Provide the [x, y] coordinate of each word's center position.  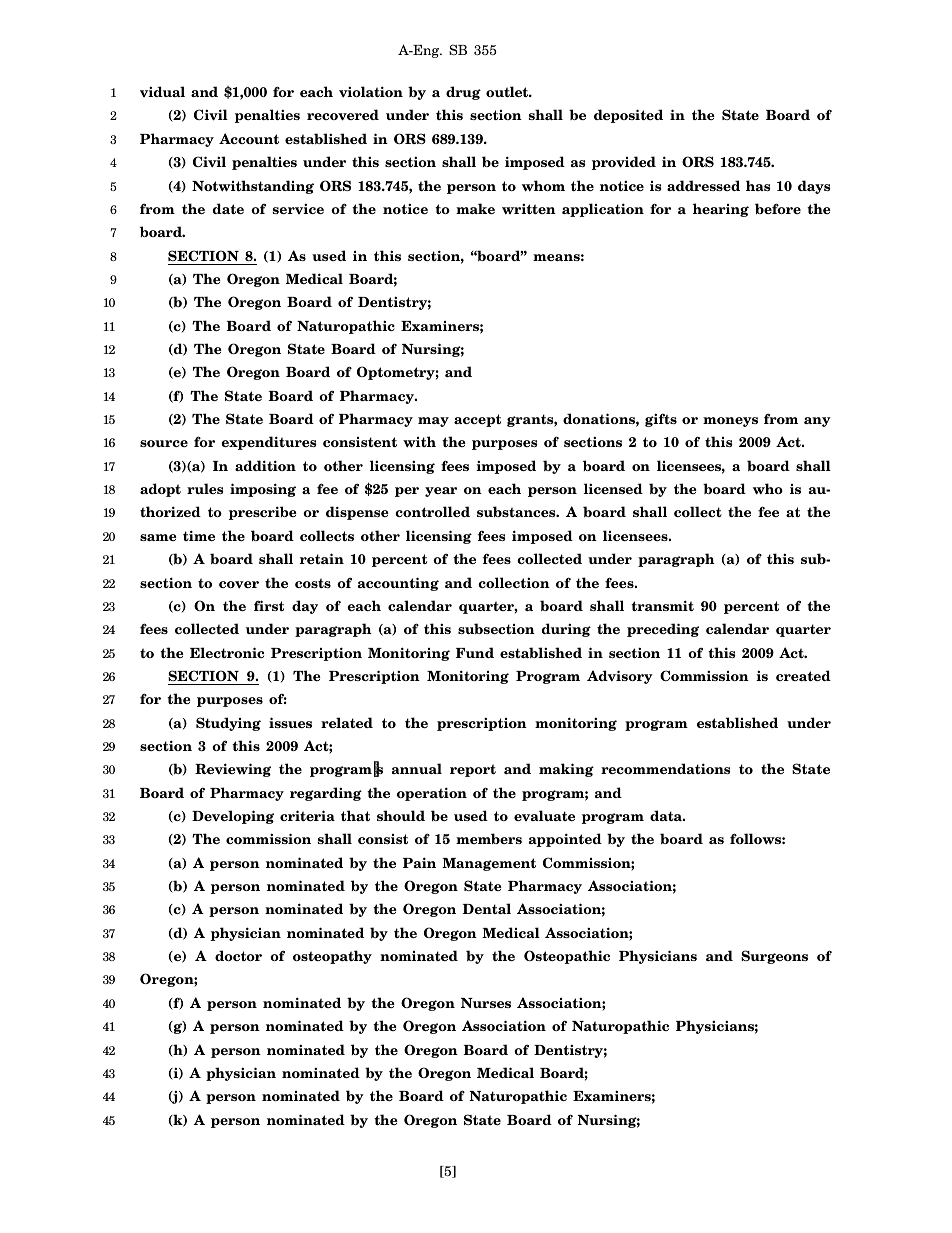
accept [477, 420]
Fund [475, 652]
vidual [162, 91]
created [803, 675]
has [758, 185]
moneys [730, 422]
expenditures [269, 443]
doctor [238, 955]
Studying [228, 724]
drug [463, 93]
